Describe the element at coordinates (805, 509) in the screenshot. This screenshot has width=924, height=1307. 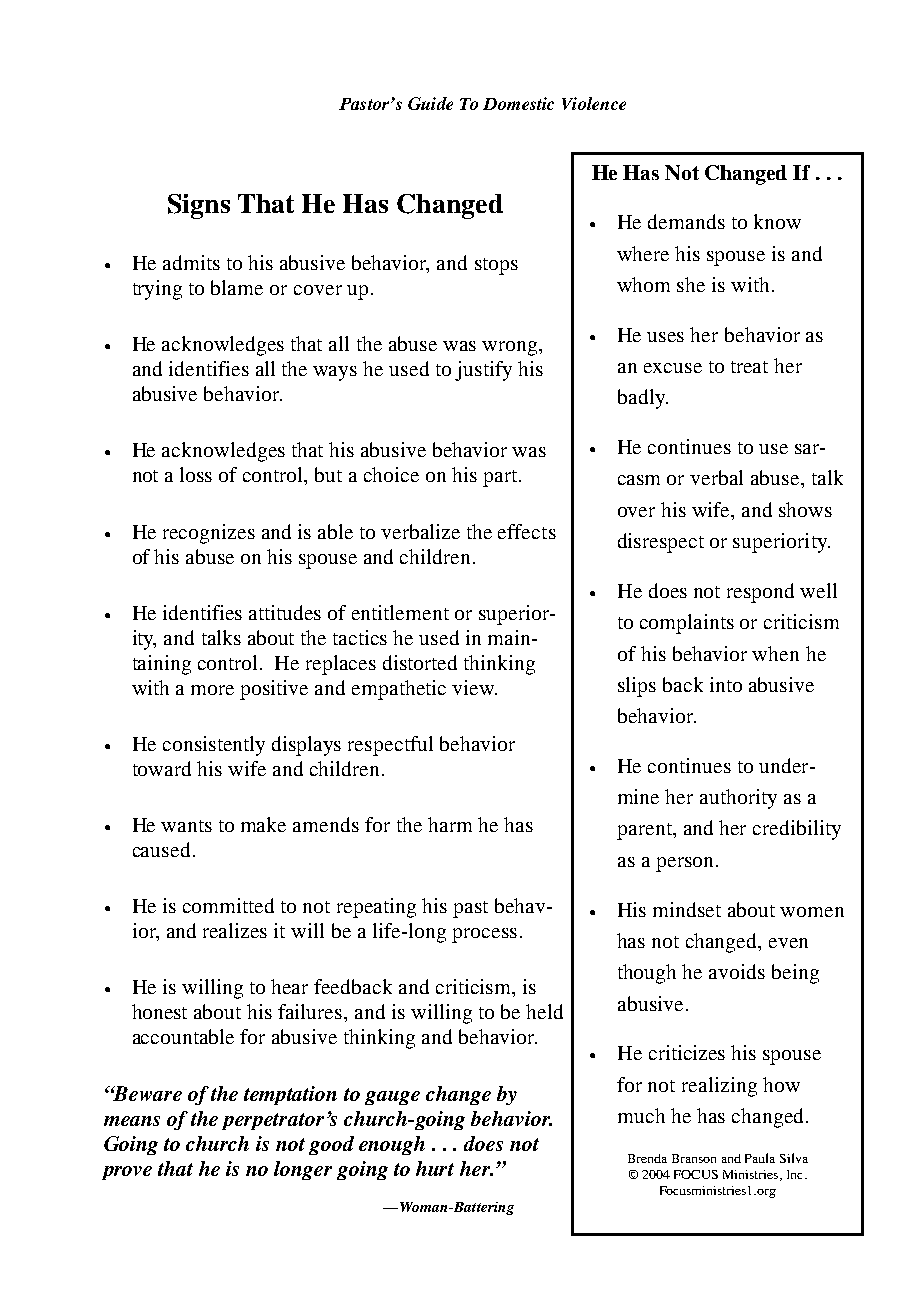
I see `shows` at that location.
